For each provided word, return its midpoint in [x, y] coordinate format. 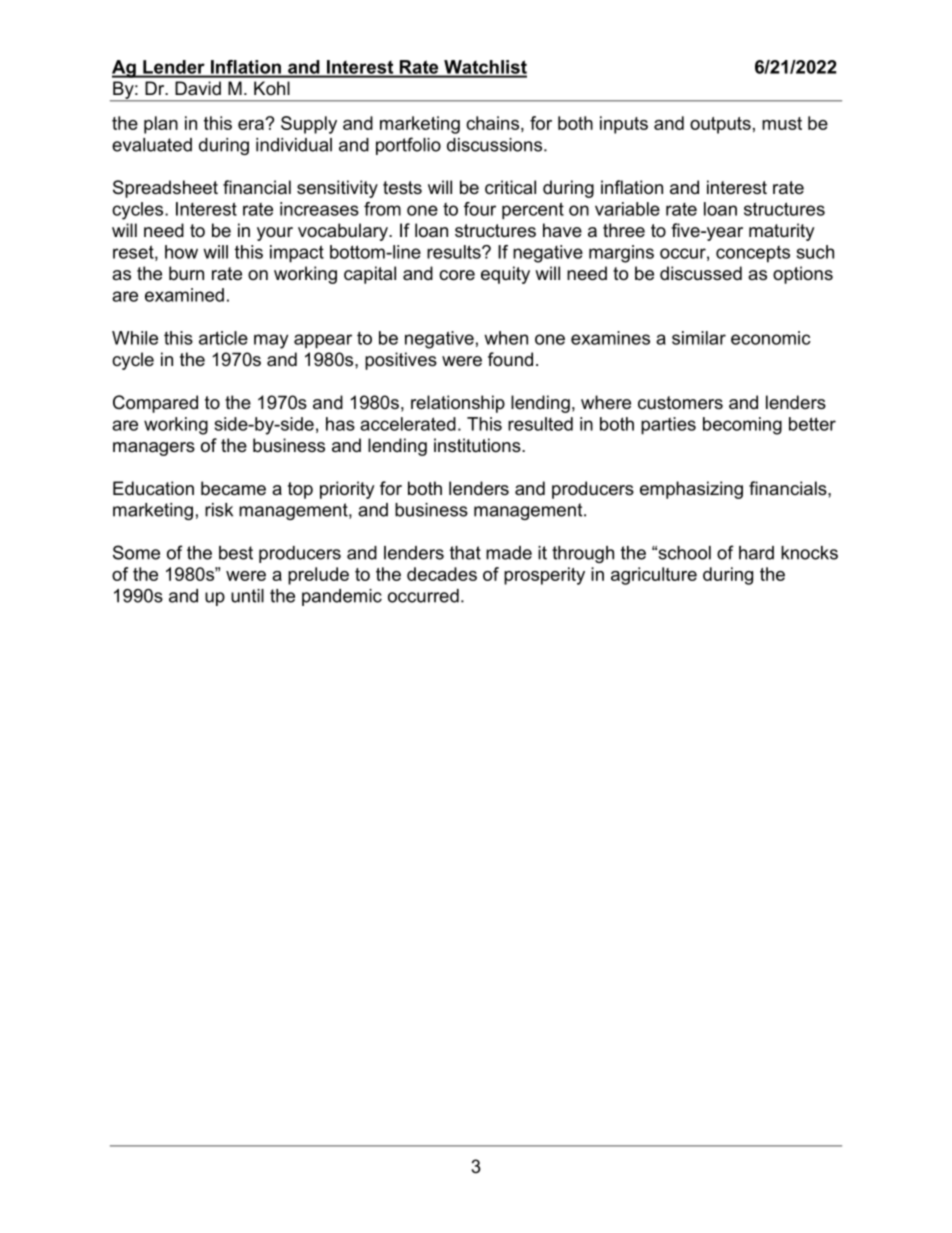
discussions [496, 145]
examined [184, 295]
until [247, 596]
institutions [478, 445]
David [198, 88]
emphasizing [691, 490]
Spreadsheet [165, 189]
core [457, 275]
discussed [701, 273]
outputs [720, 125]
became [233, 488]
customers [680, 403]
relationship [458, 404]
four [480, 209]
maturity [782, 232]
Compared [155, 404]
